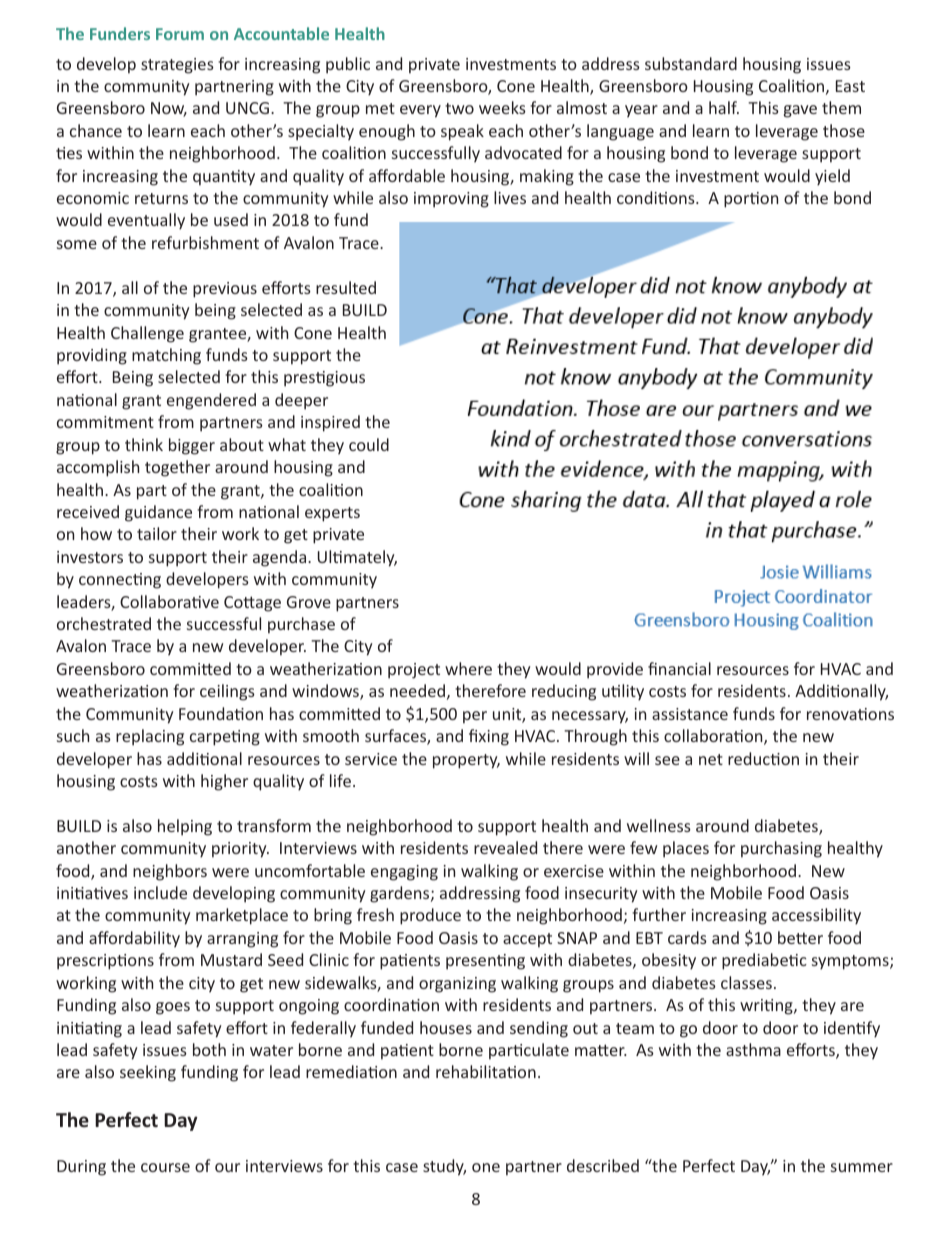  What do you see at coordinates (862, 1167) in the document?
I see `summer` at bounding box center [862, 1167].
